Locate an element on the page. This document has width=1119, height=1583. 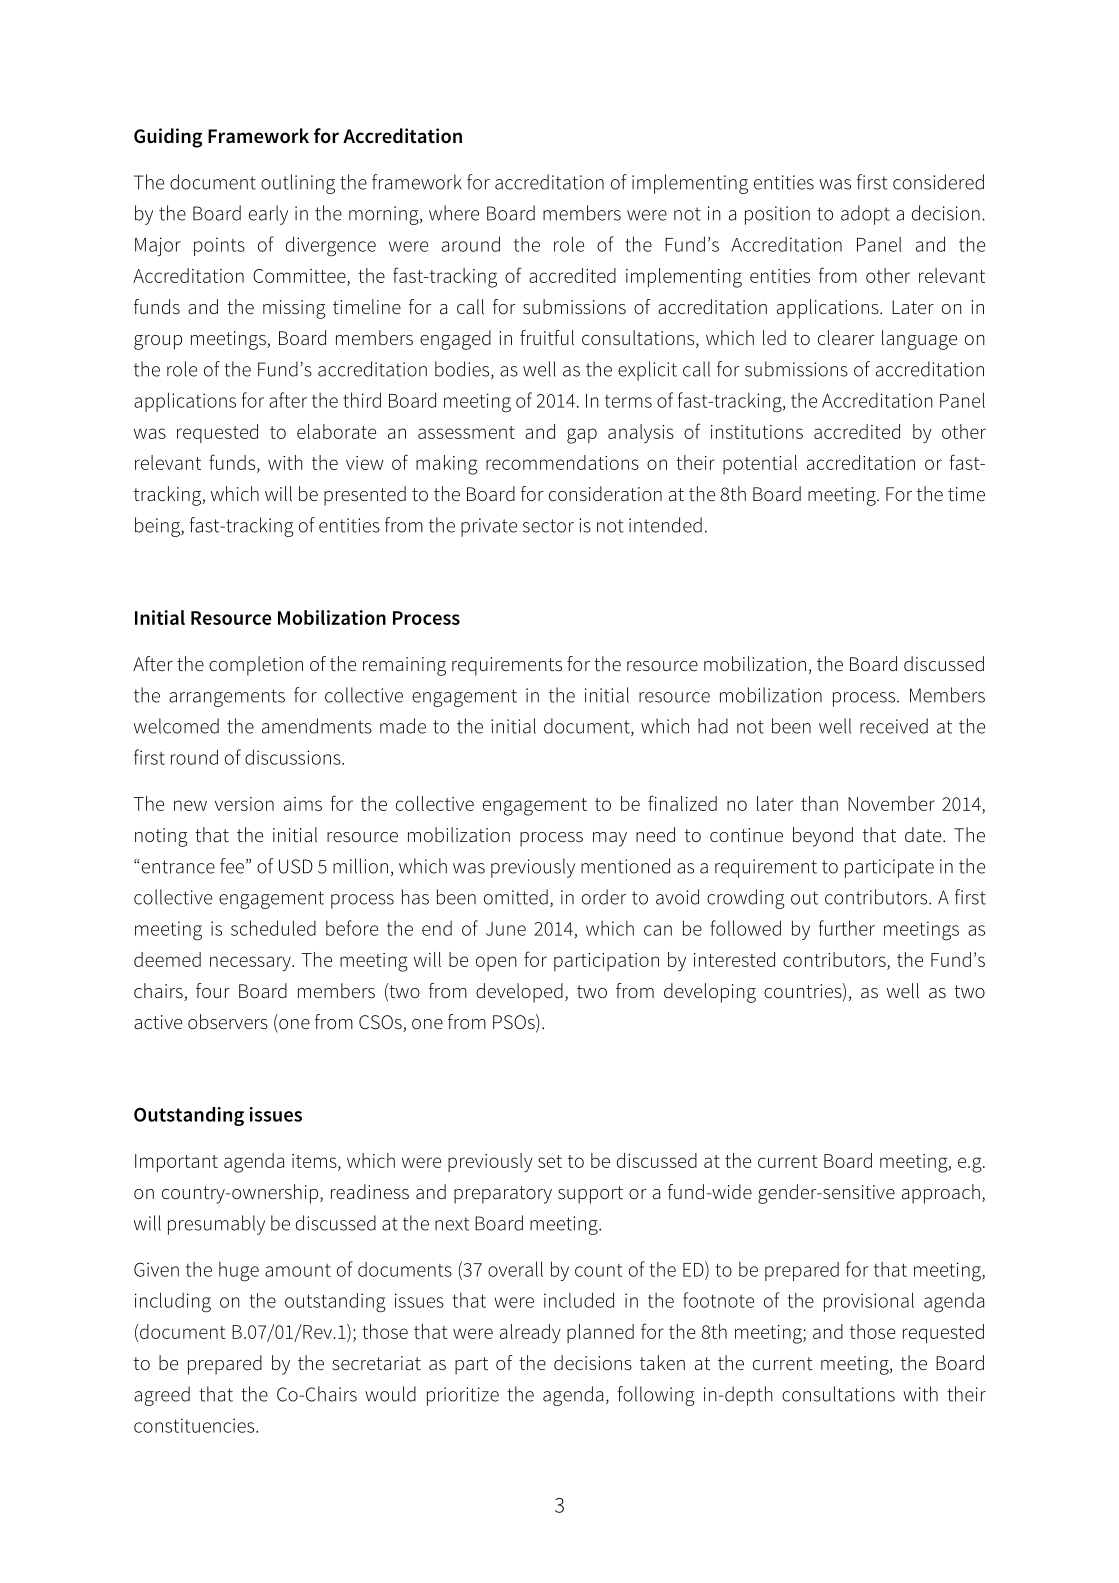
further is located at coordinates (847, 928).
